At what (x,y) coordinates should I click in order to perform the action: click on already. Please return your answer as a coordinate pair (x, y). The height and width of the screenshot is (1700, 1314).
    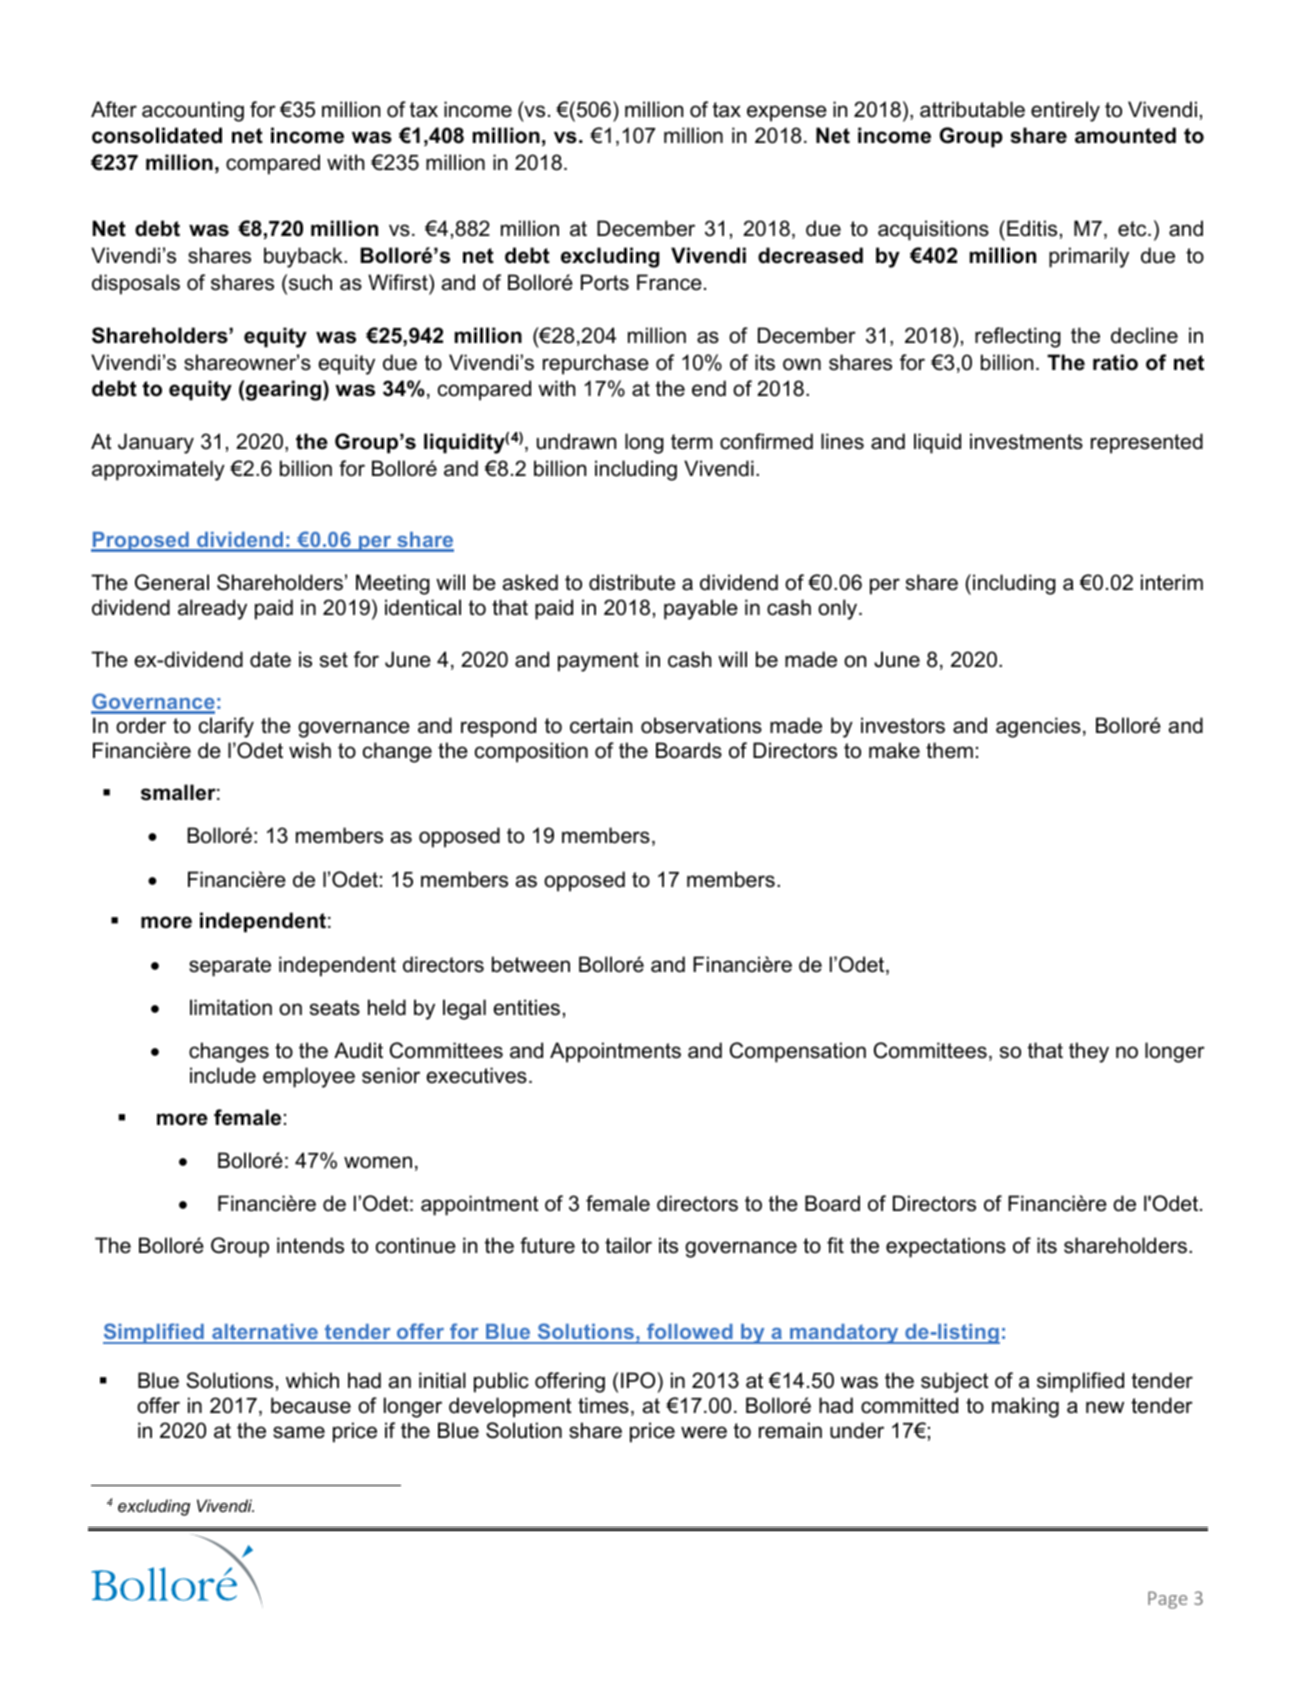
    Looking at the image, I should click on (212, 609).
